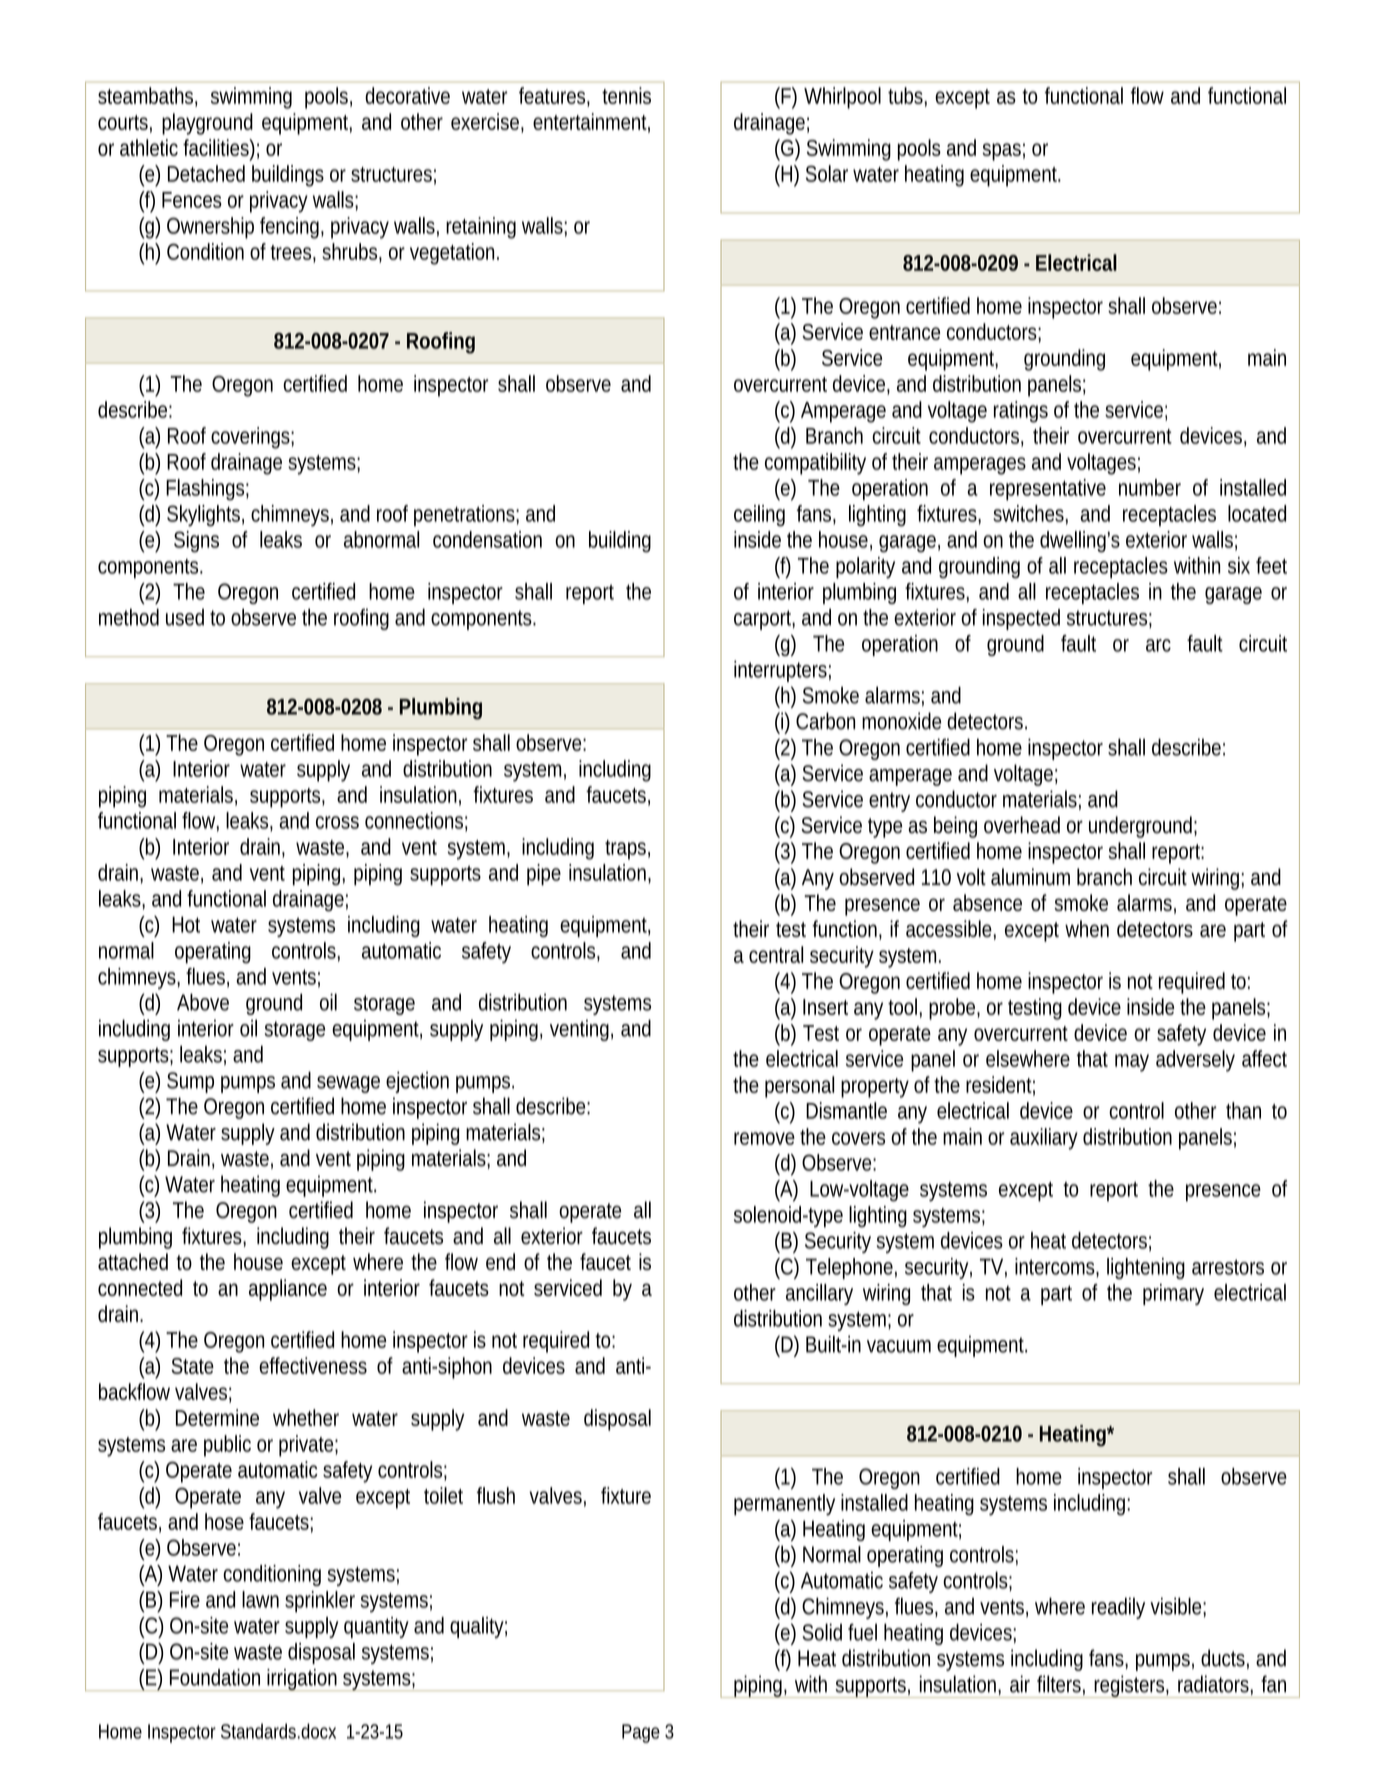 The image size is (1385, 1792). What do you see at coordinates (301, 1680) in the page?
I see `irrigation` at bounding box center [301, 1680].
